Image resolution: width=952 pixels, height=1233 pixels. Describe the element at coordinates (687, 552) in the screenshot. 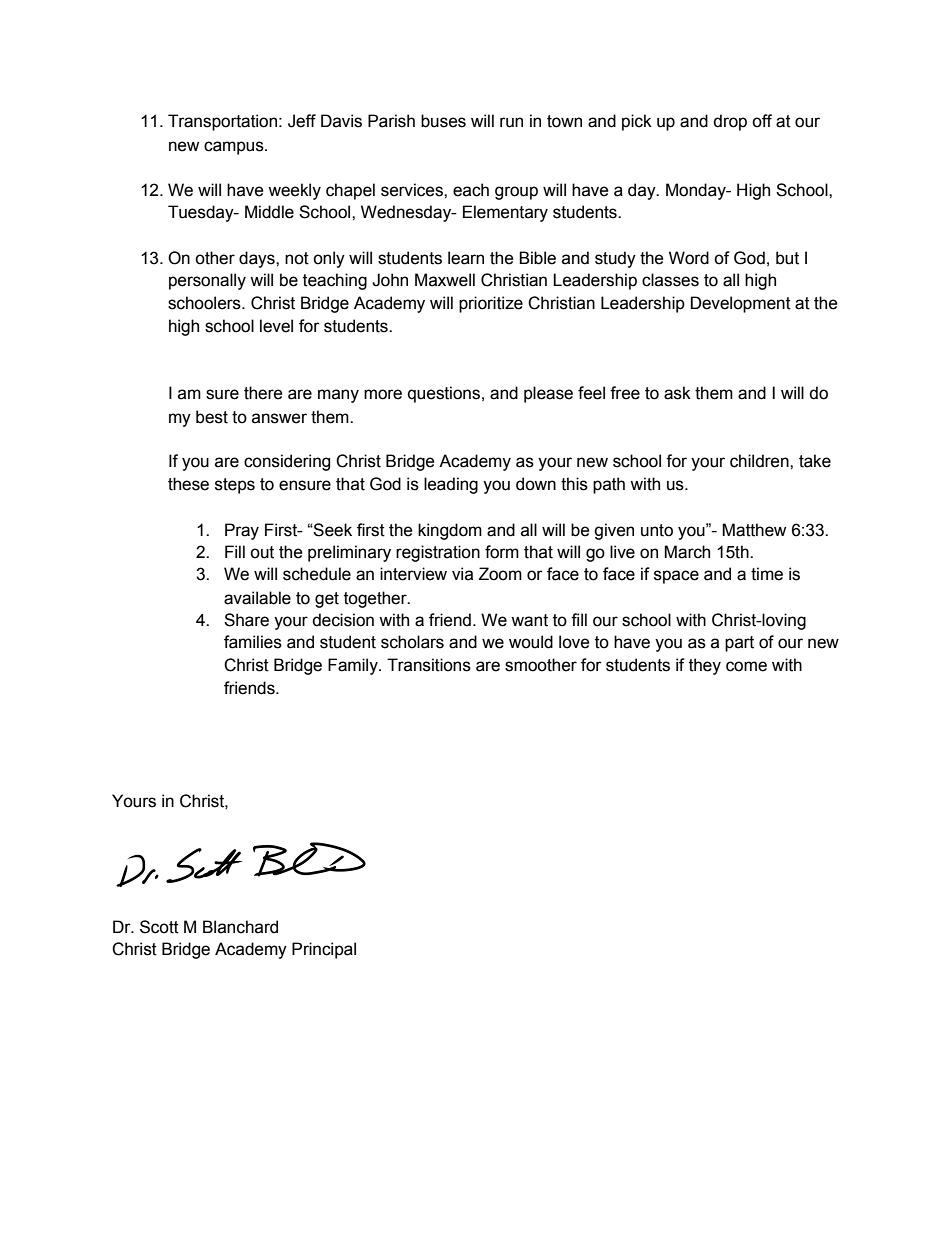

I see `March` at that location.
